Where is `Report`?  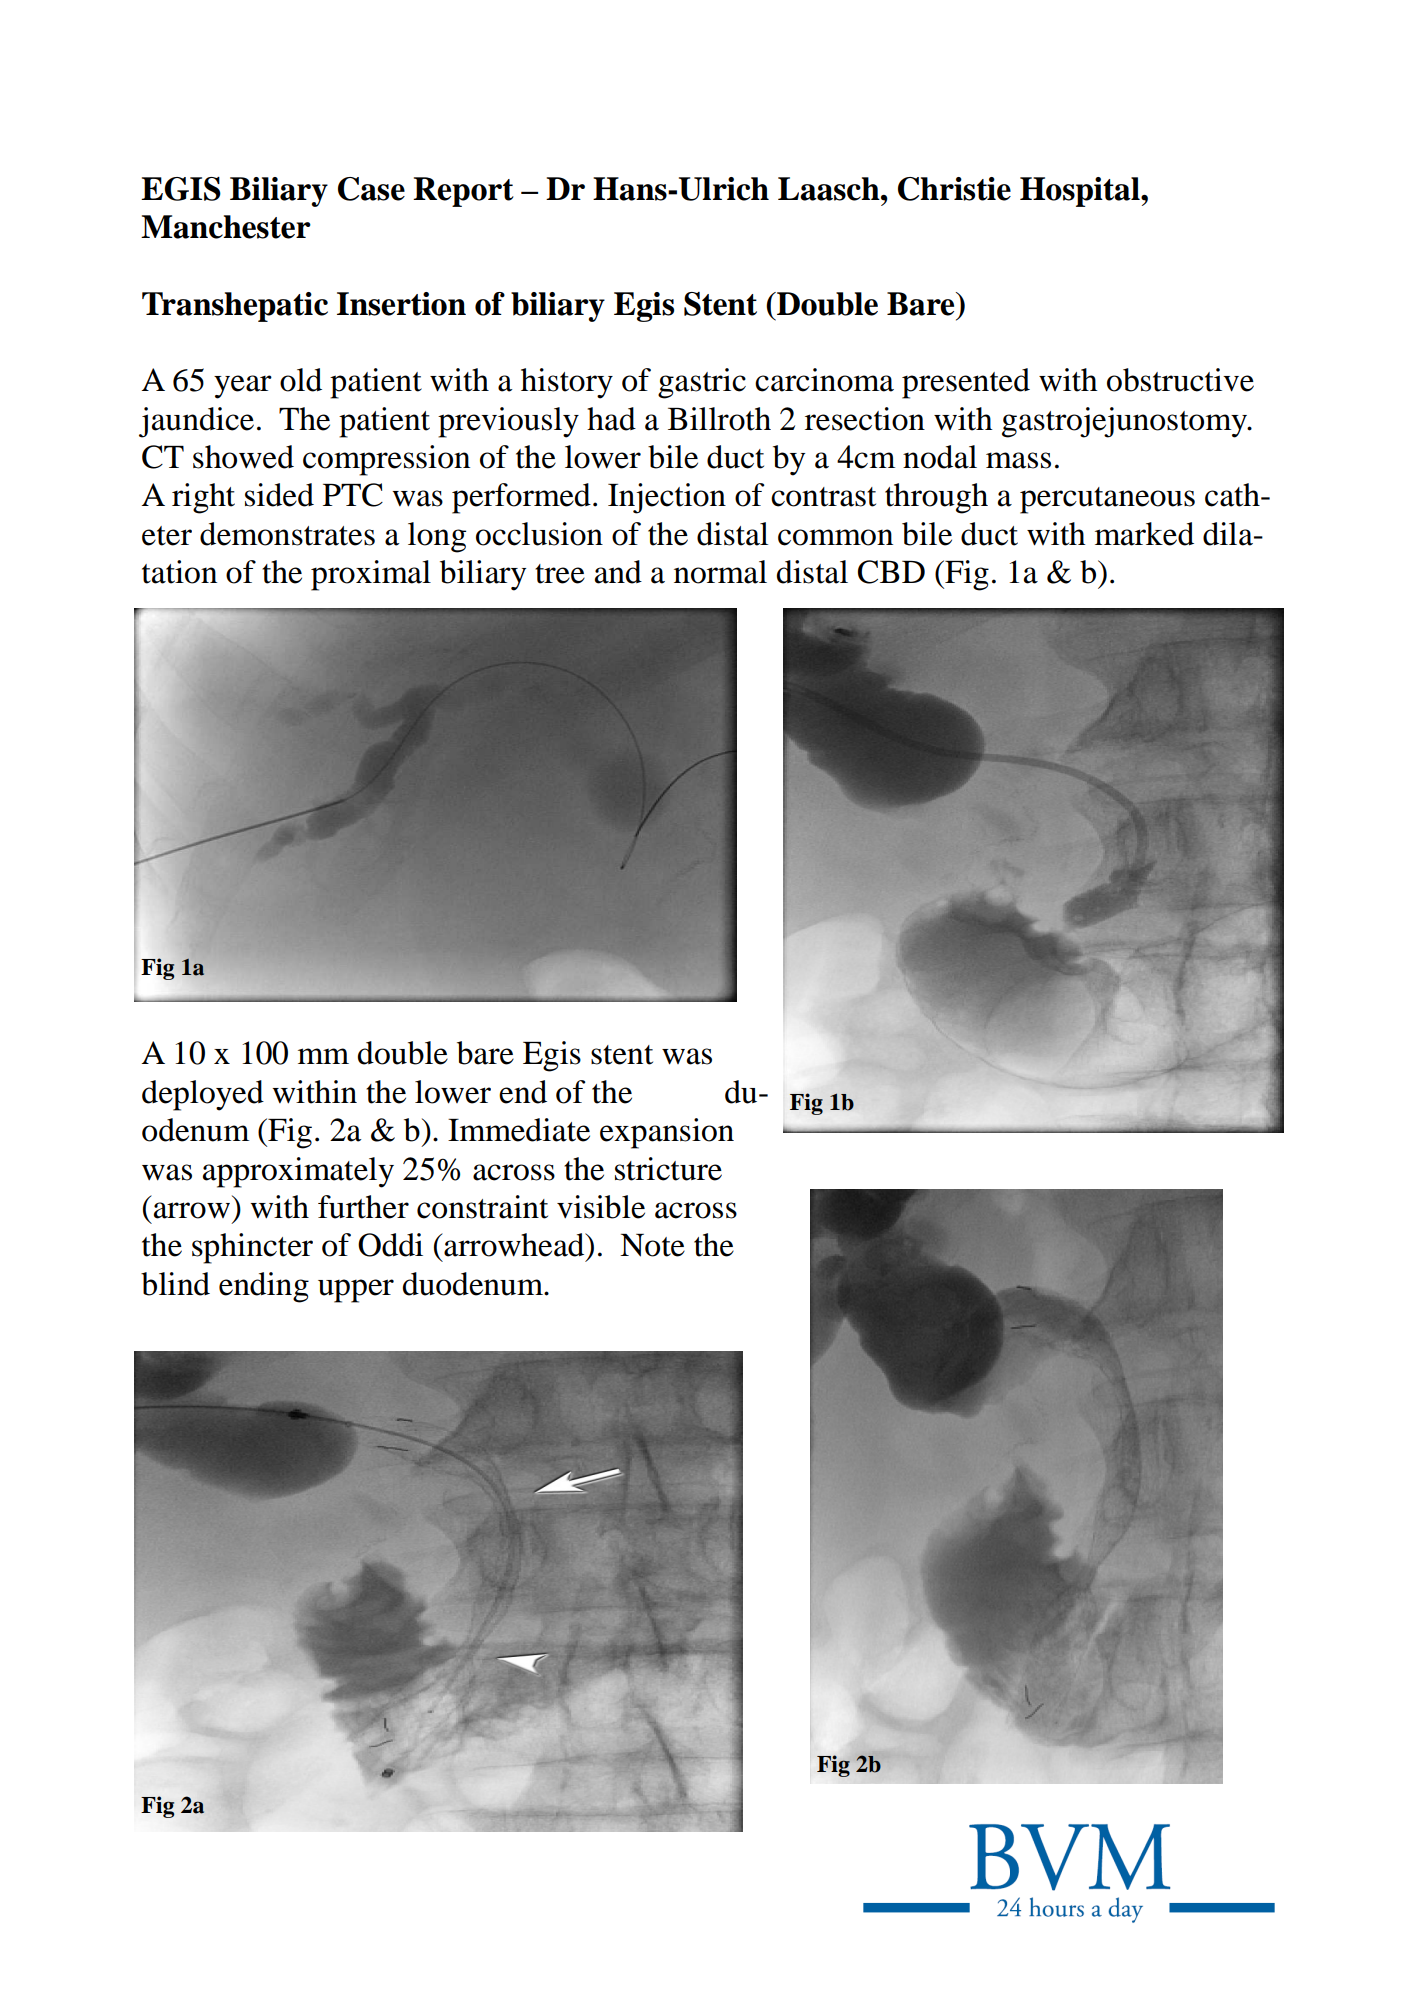 Report is located at coordinates (463, 192).
